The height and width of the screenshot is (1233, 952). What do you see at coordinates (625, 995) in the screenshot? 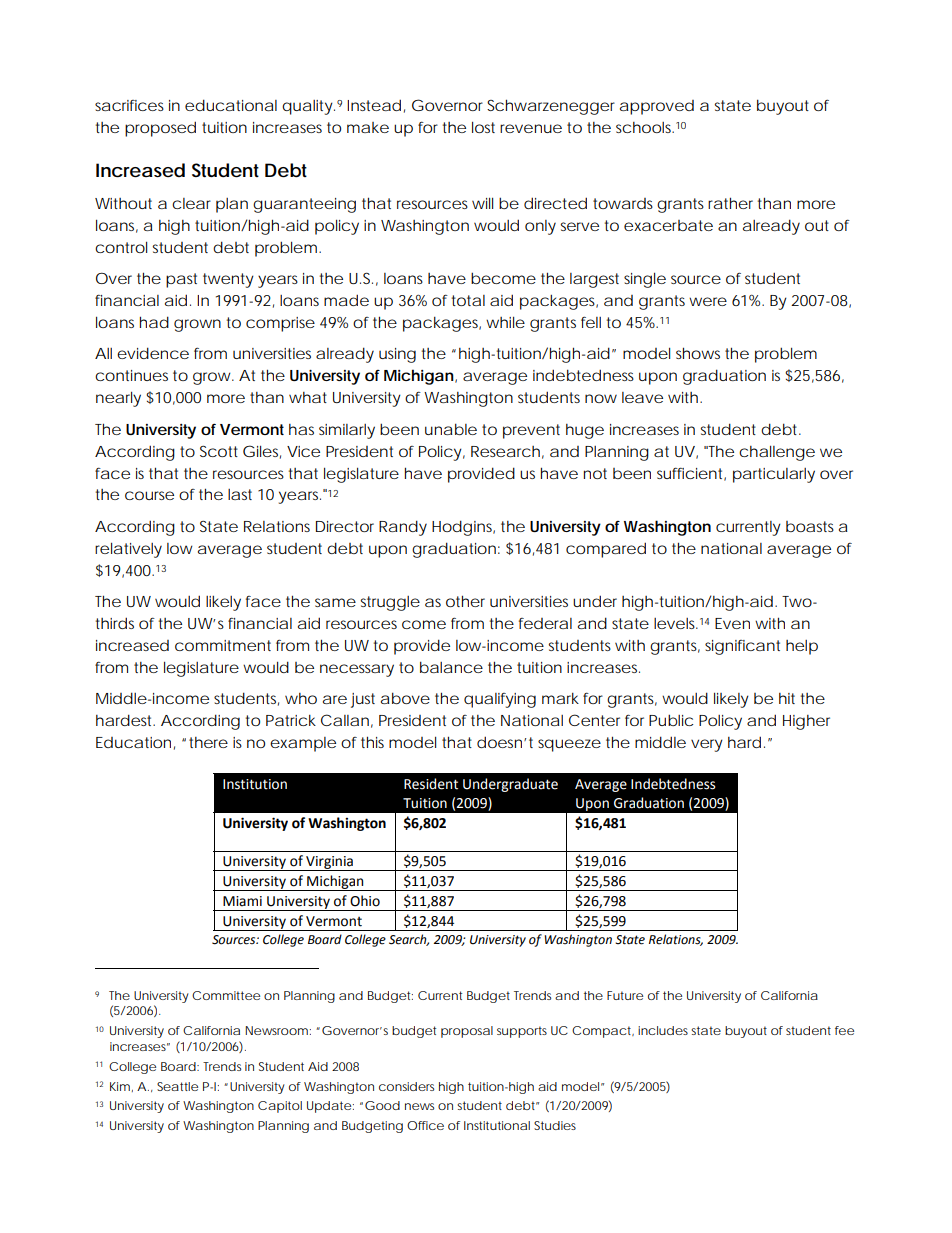
I see `Future` at bounding box center [625, 995].
